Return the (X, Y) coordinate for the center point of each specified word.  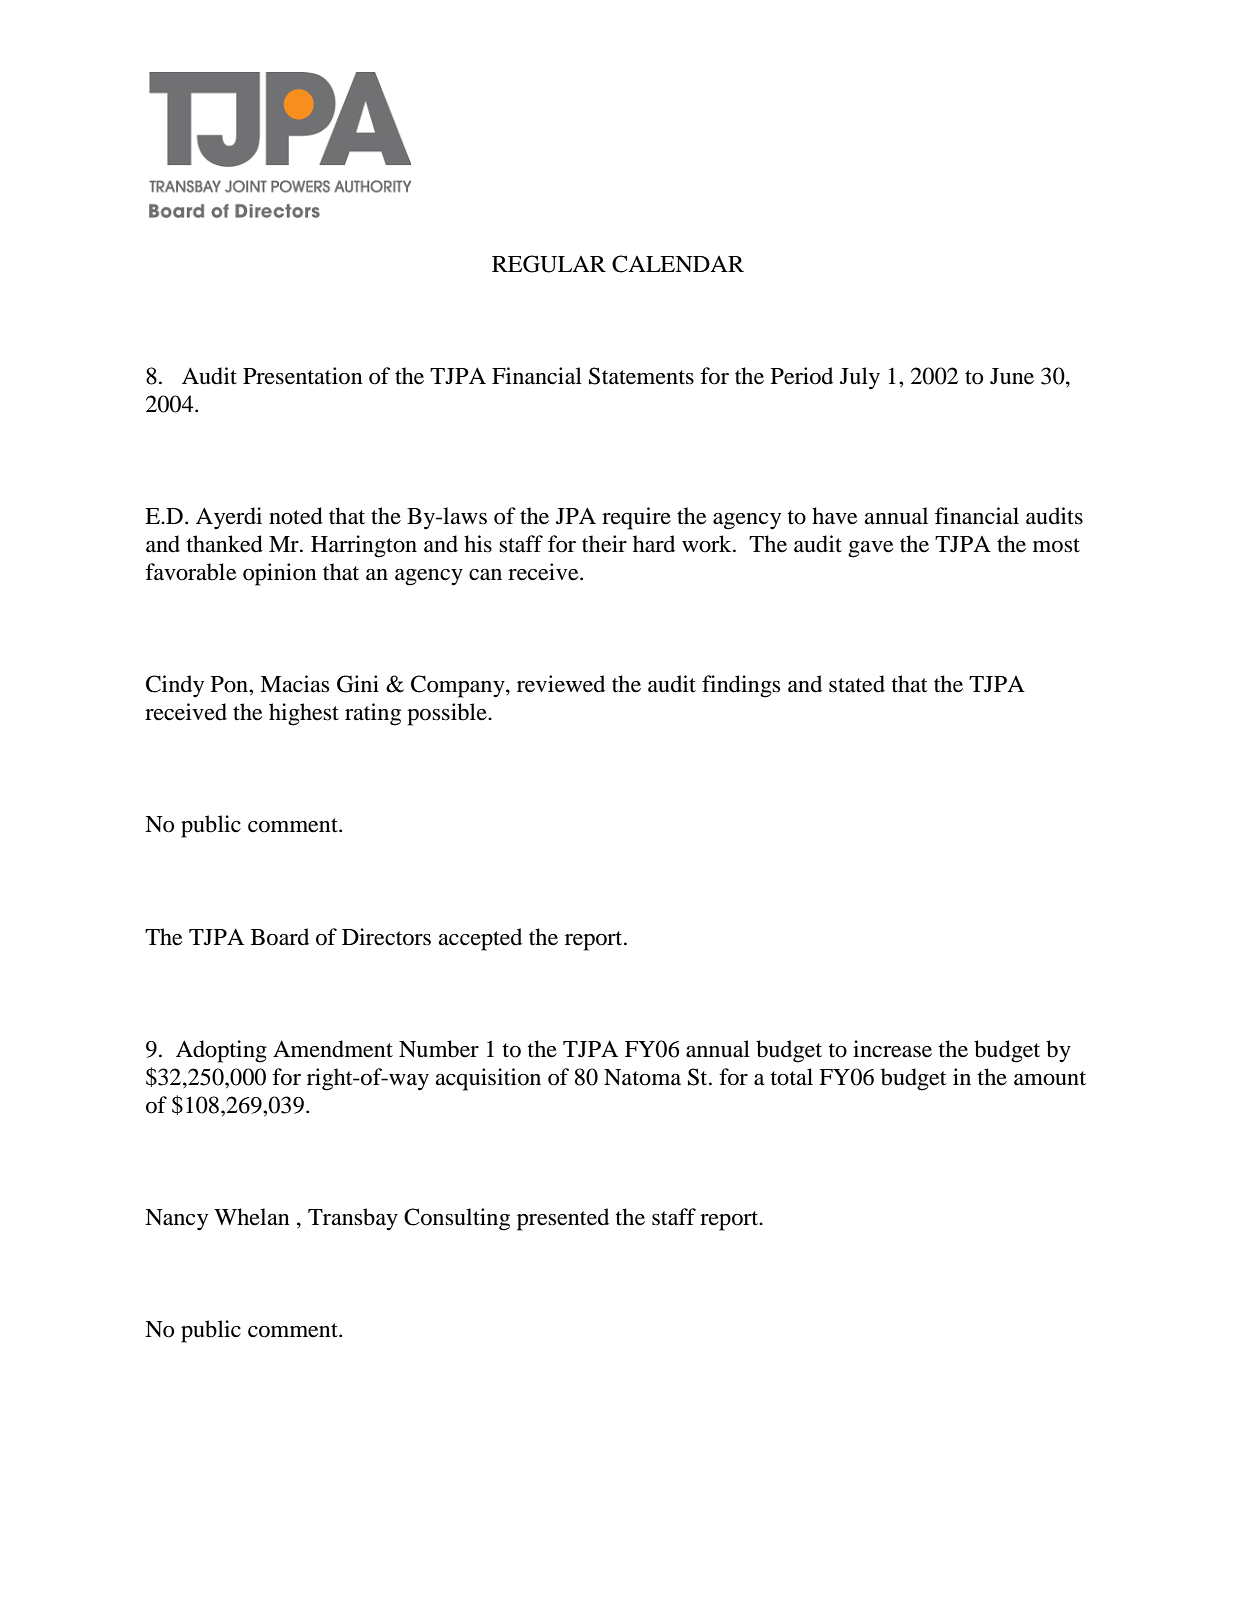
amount (1050, 1078)
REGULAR (549, 264)
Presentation (303, 376)
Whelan (252, 1217)
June (1012, 376)
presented (563, 1219)
